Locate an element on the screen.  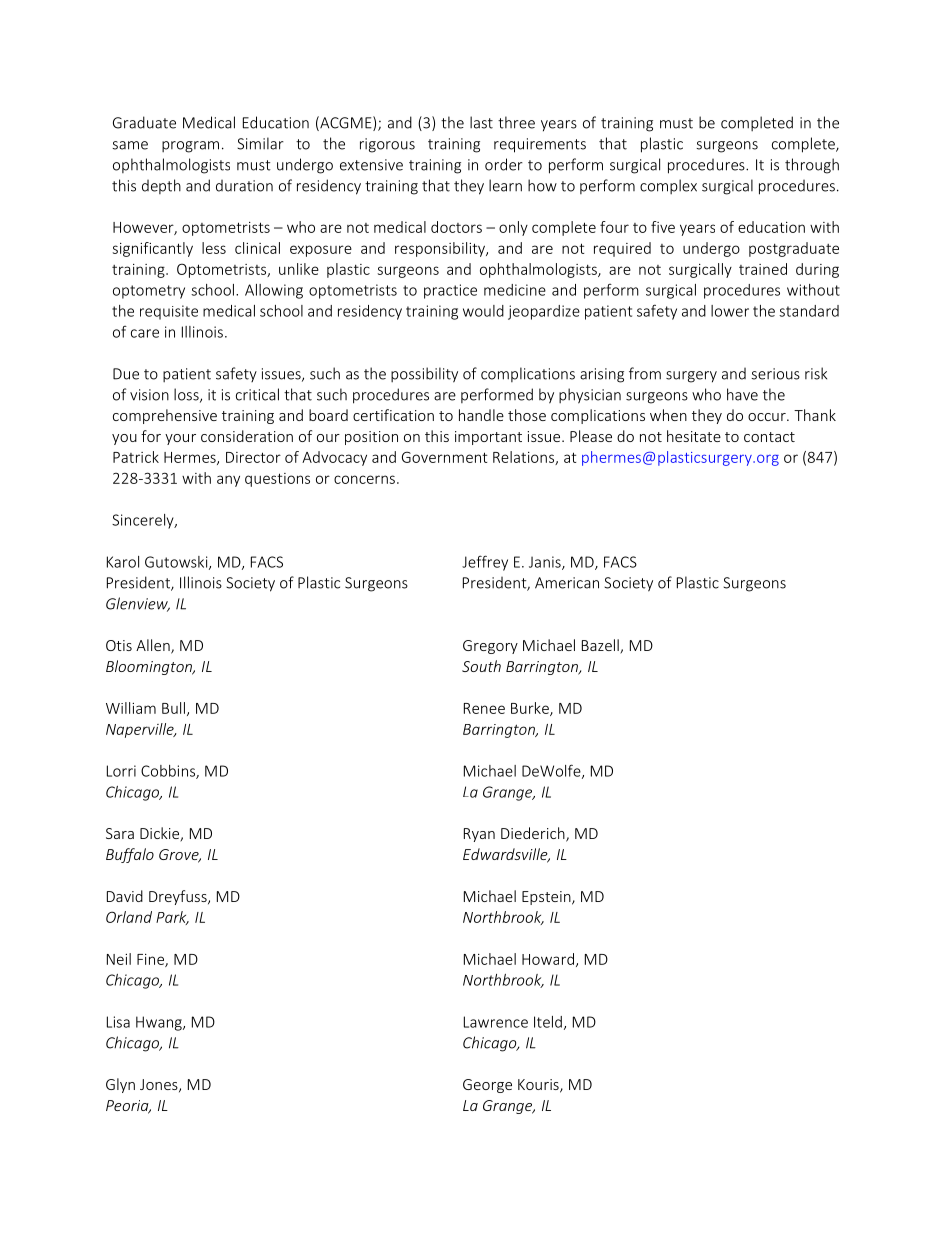
Jeffrey is located at coordinates (485, 563).
